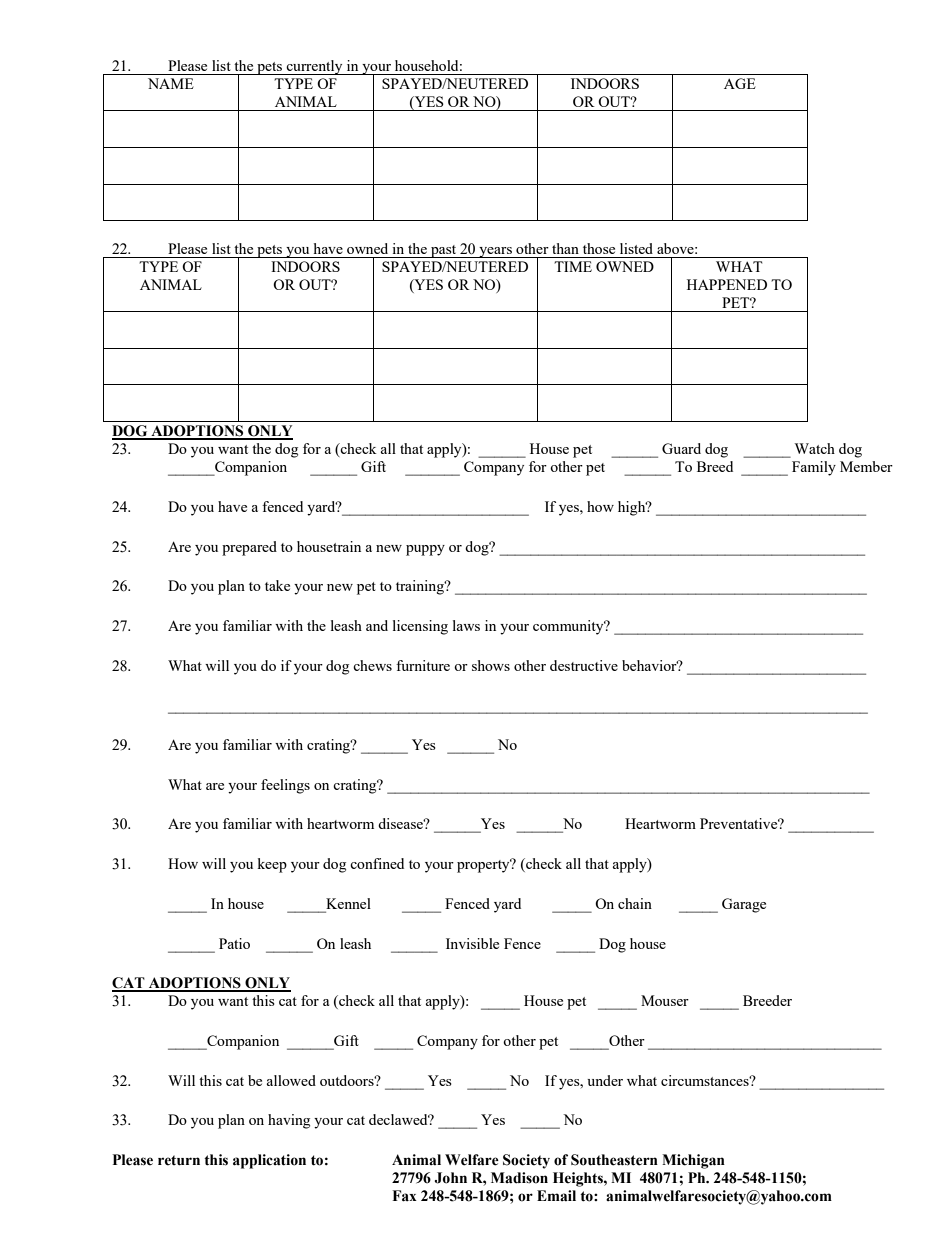  Describe the element at coordinates (277, 585) in the screenshot. I see `take` at that location.
